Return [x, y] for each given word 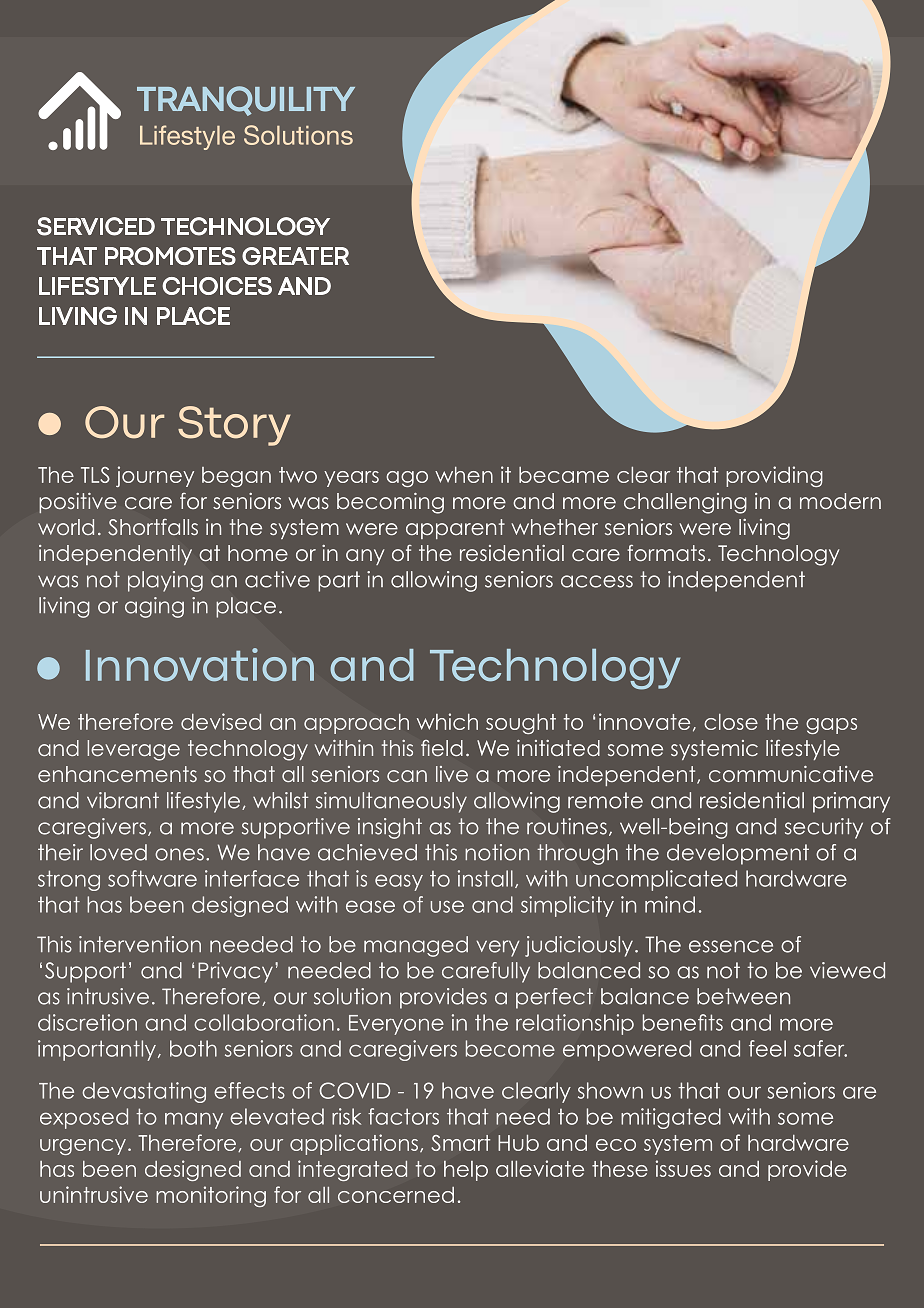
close [731, 722]
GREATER [295, 256]
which [447, 721]
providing [774, 476]
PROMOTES [170, 256]
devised [221, 721]
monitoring [211, 1196]
